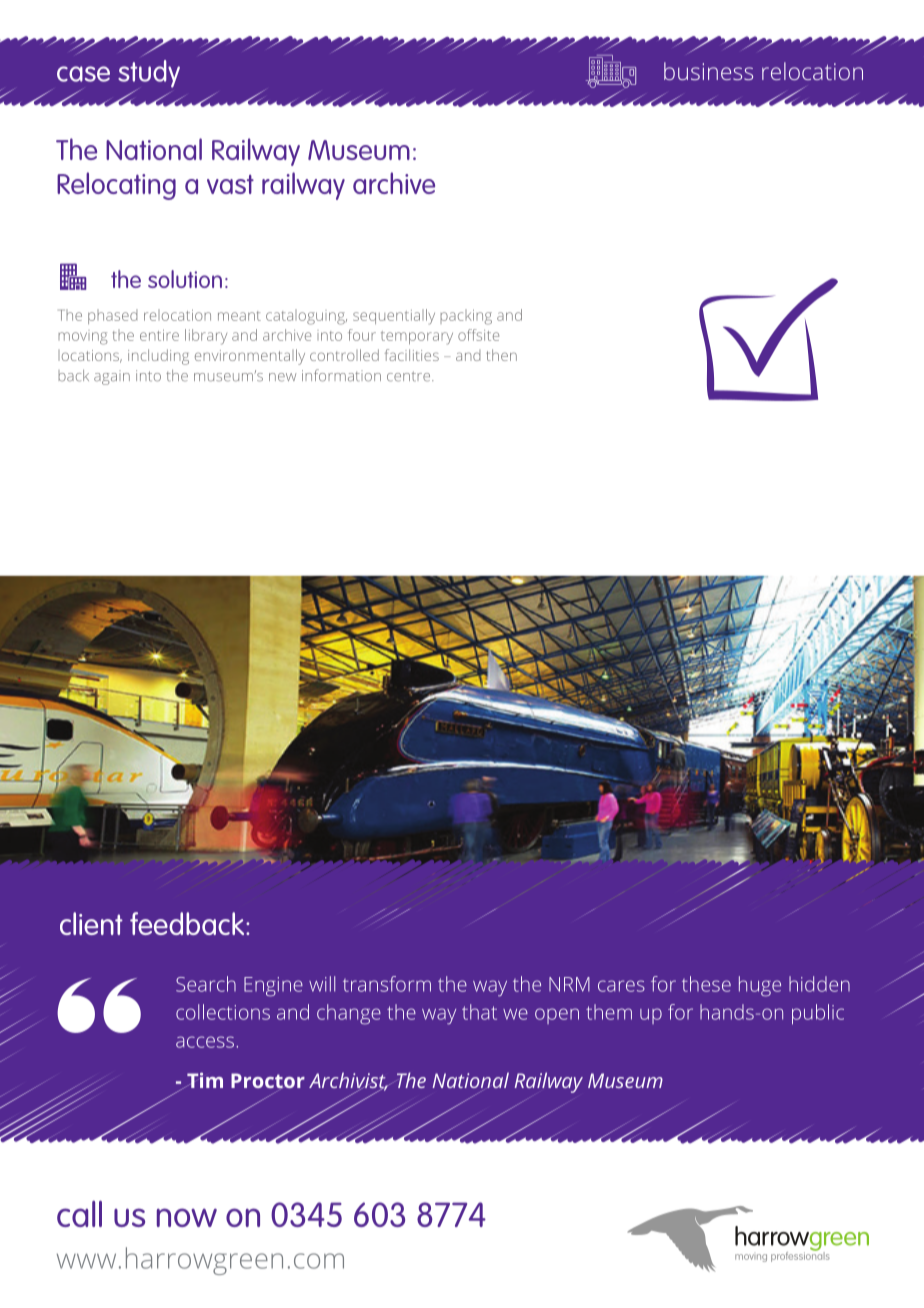 The height and width of the page is (1308, 924). Describe the element at coordinates (230, 184) in the page. I see `vast` at that location.
